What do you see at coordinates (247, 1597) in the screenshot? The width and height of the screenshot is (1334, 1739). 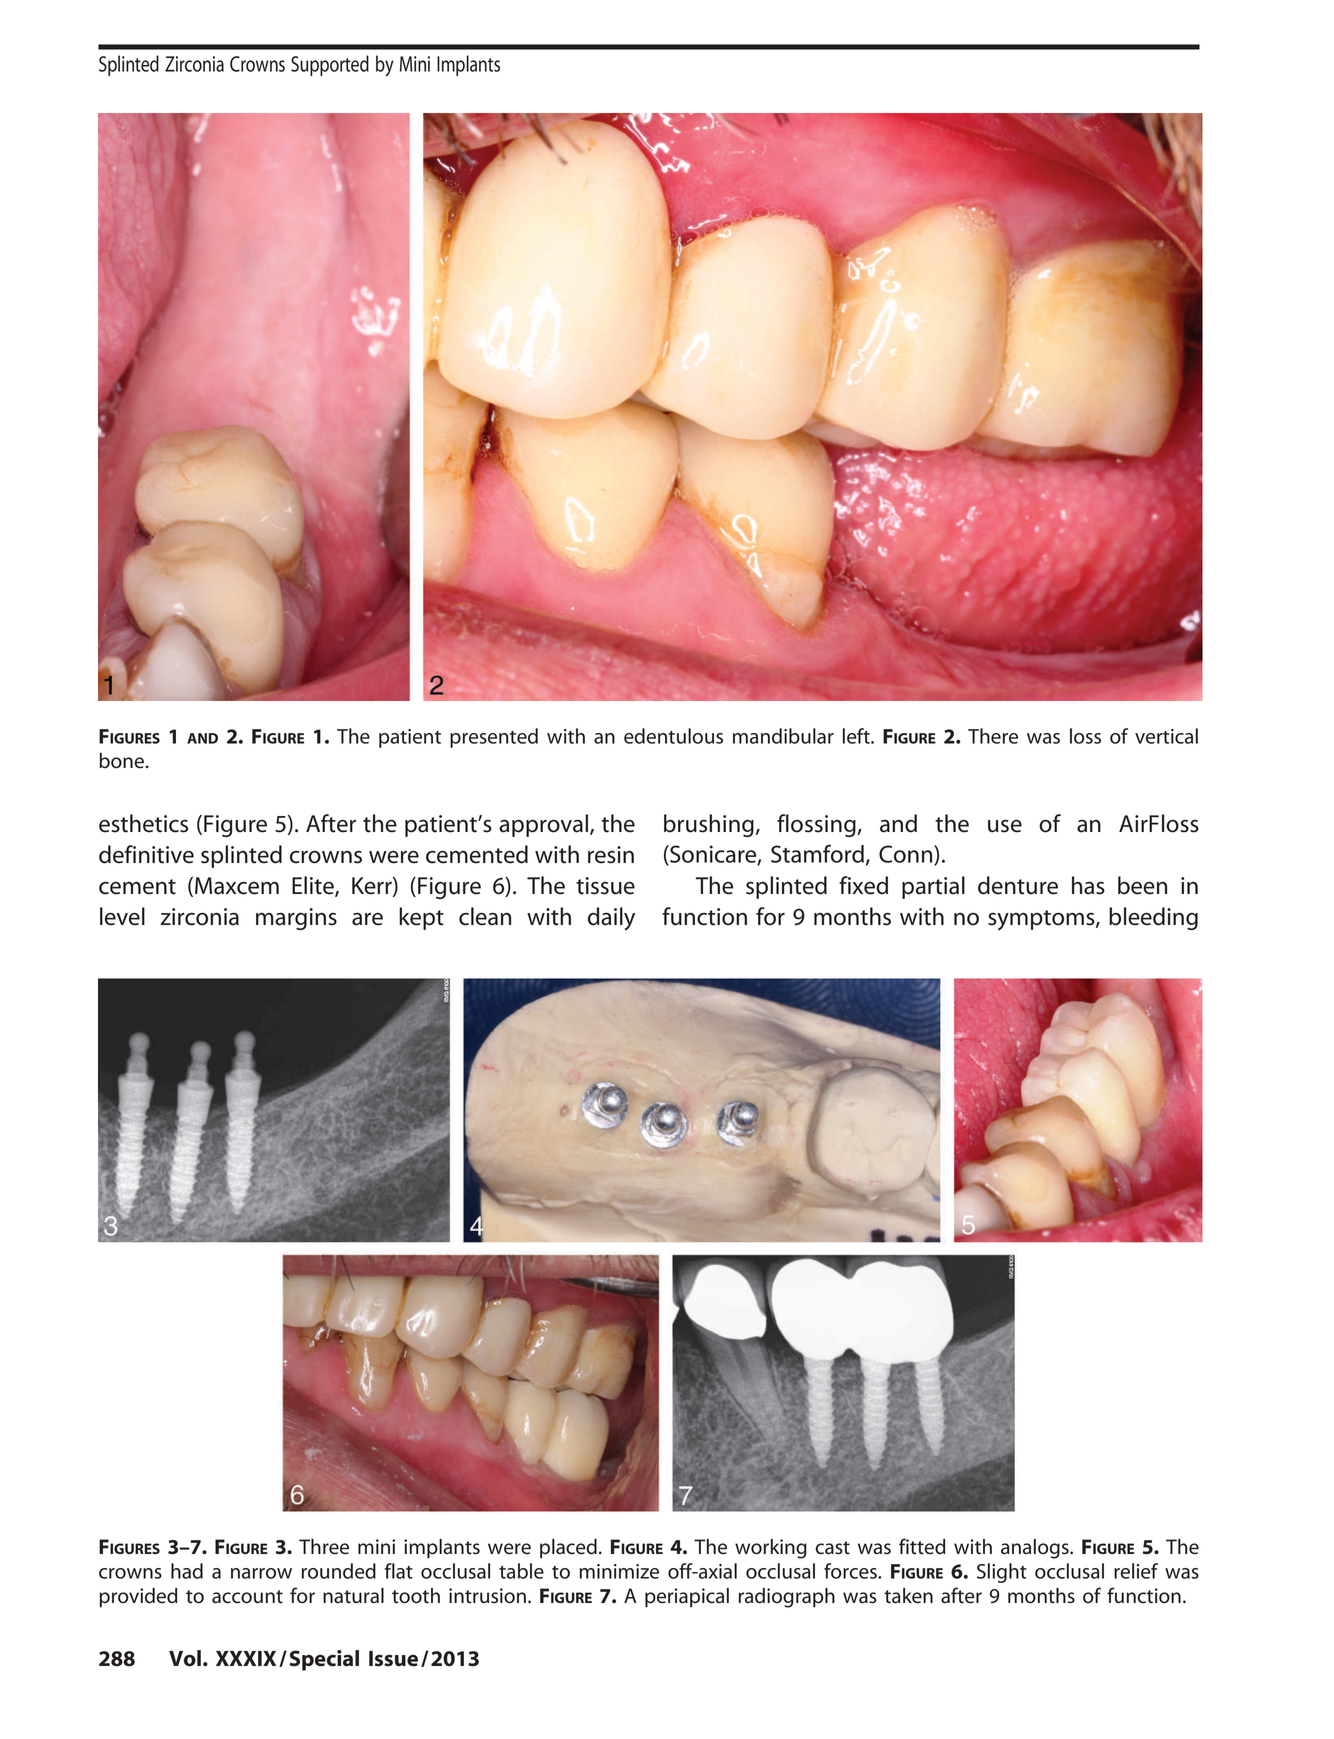 I see `account` at bounding box center [247, 1597].
